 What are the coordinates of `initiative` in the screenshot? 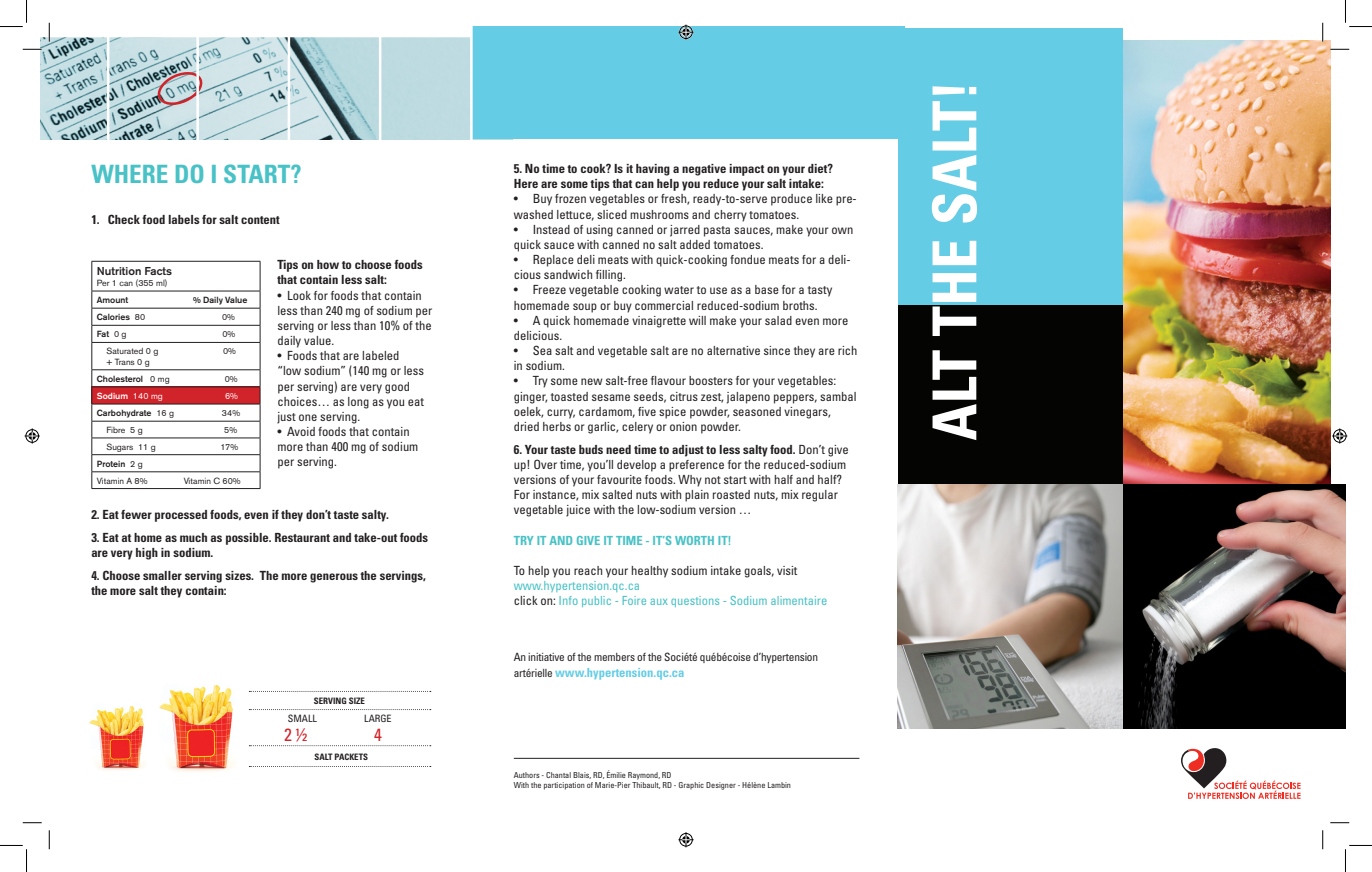 It's located at (546, 657).
